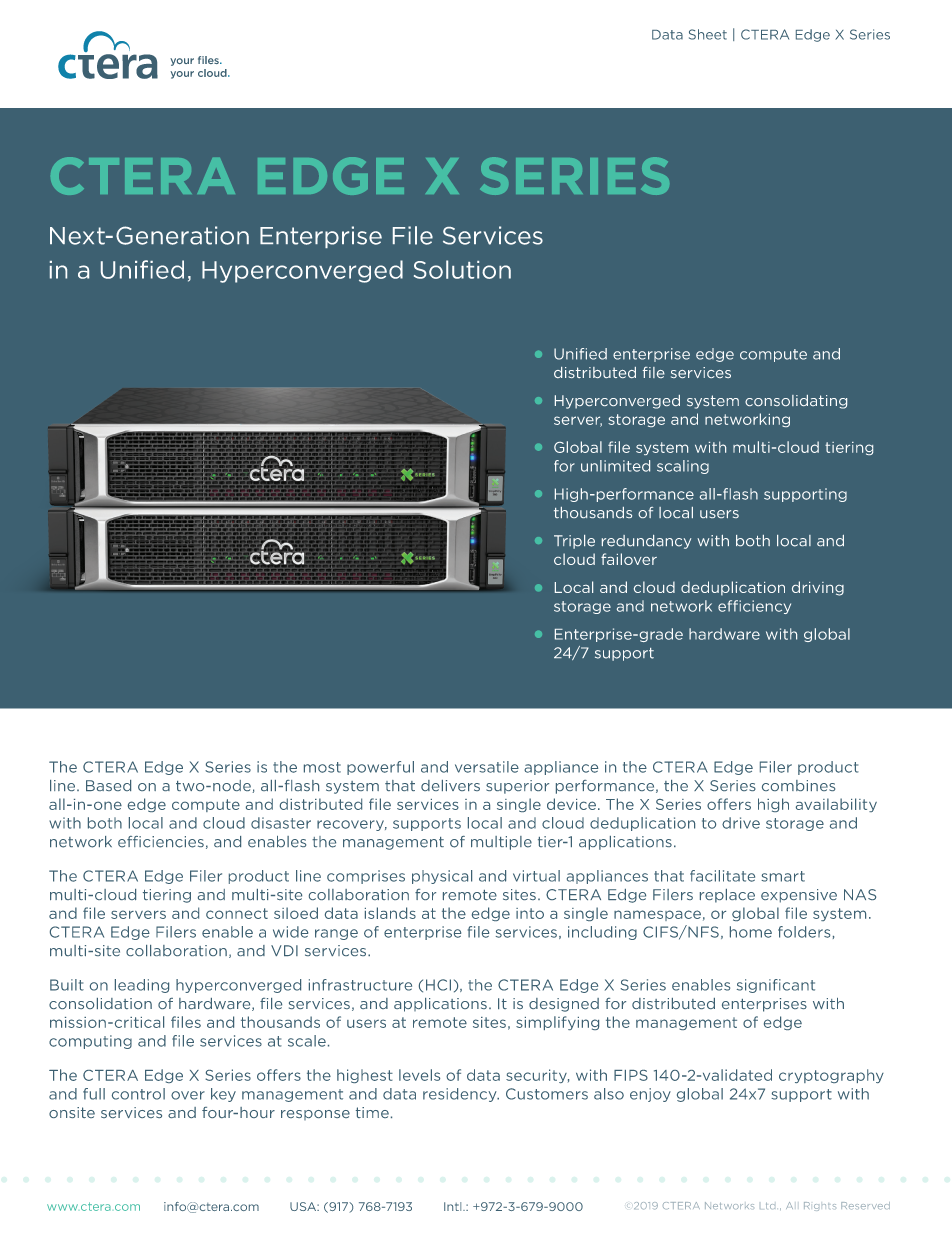 The height and width of the page is (1233, 952). I want to click on Solution, so click(462, 269).
